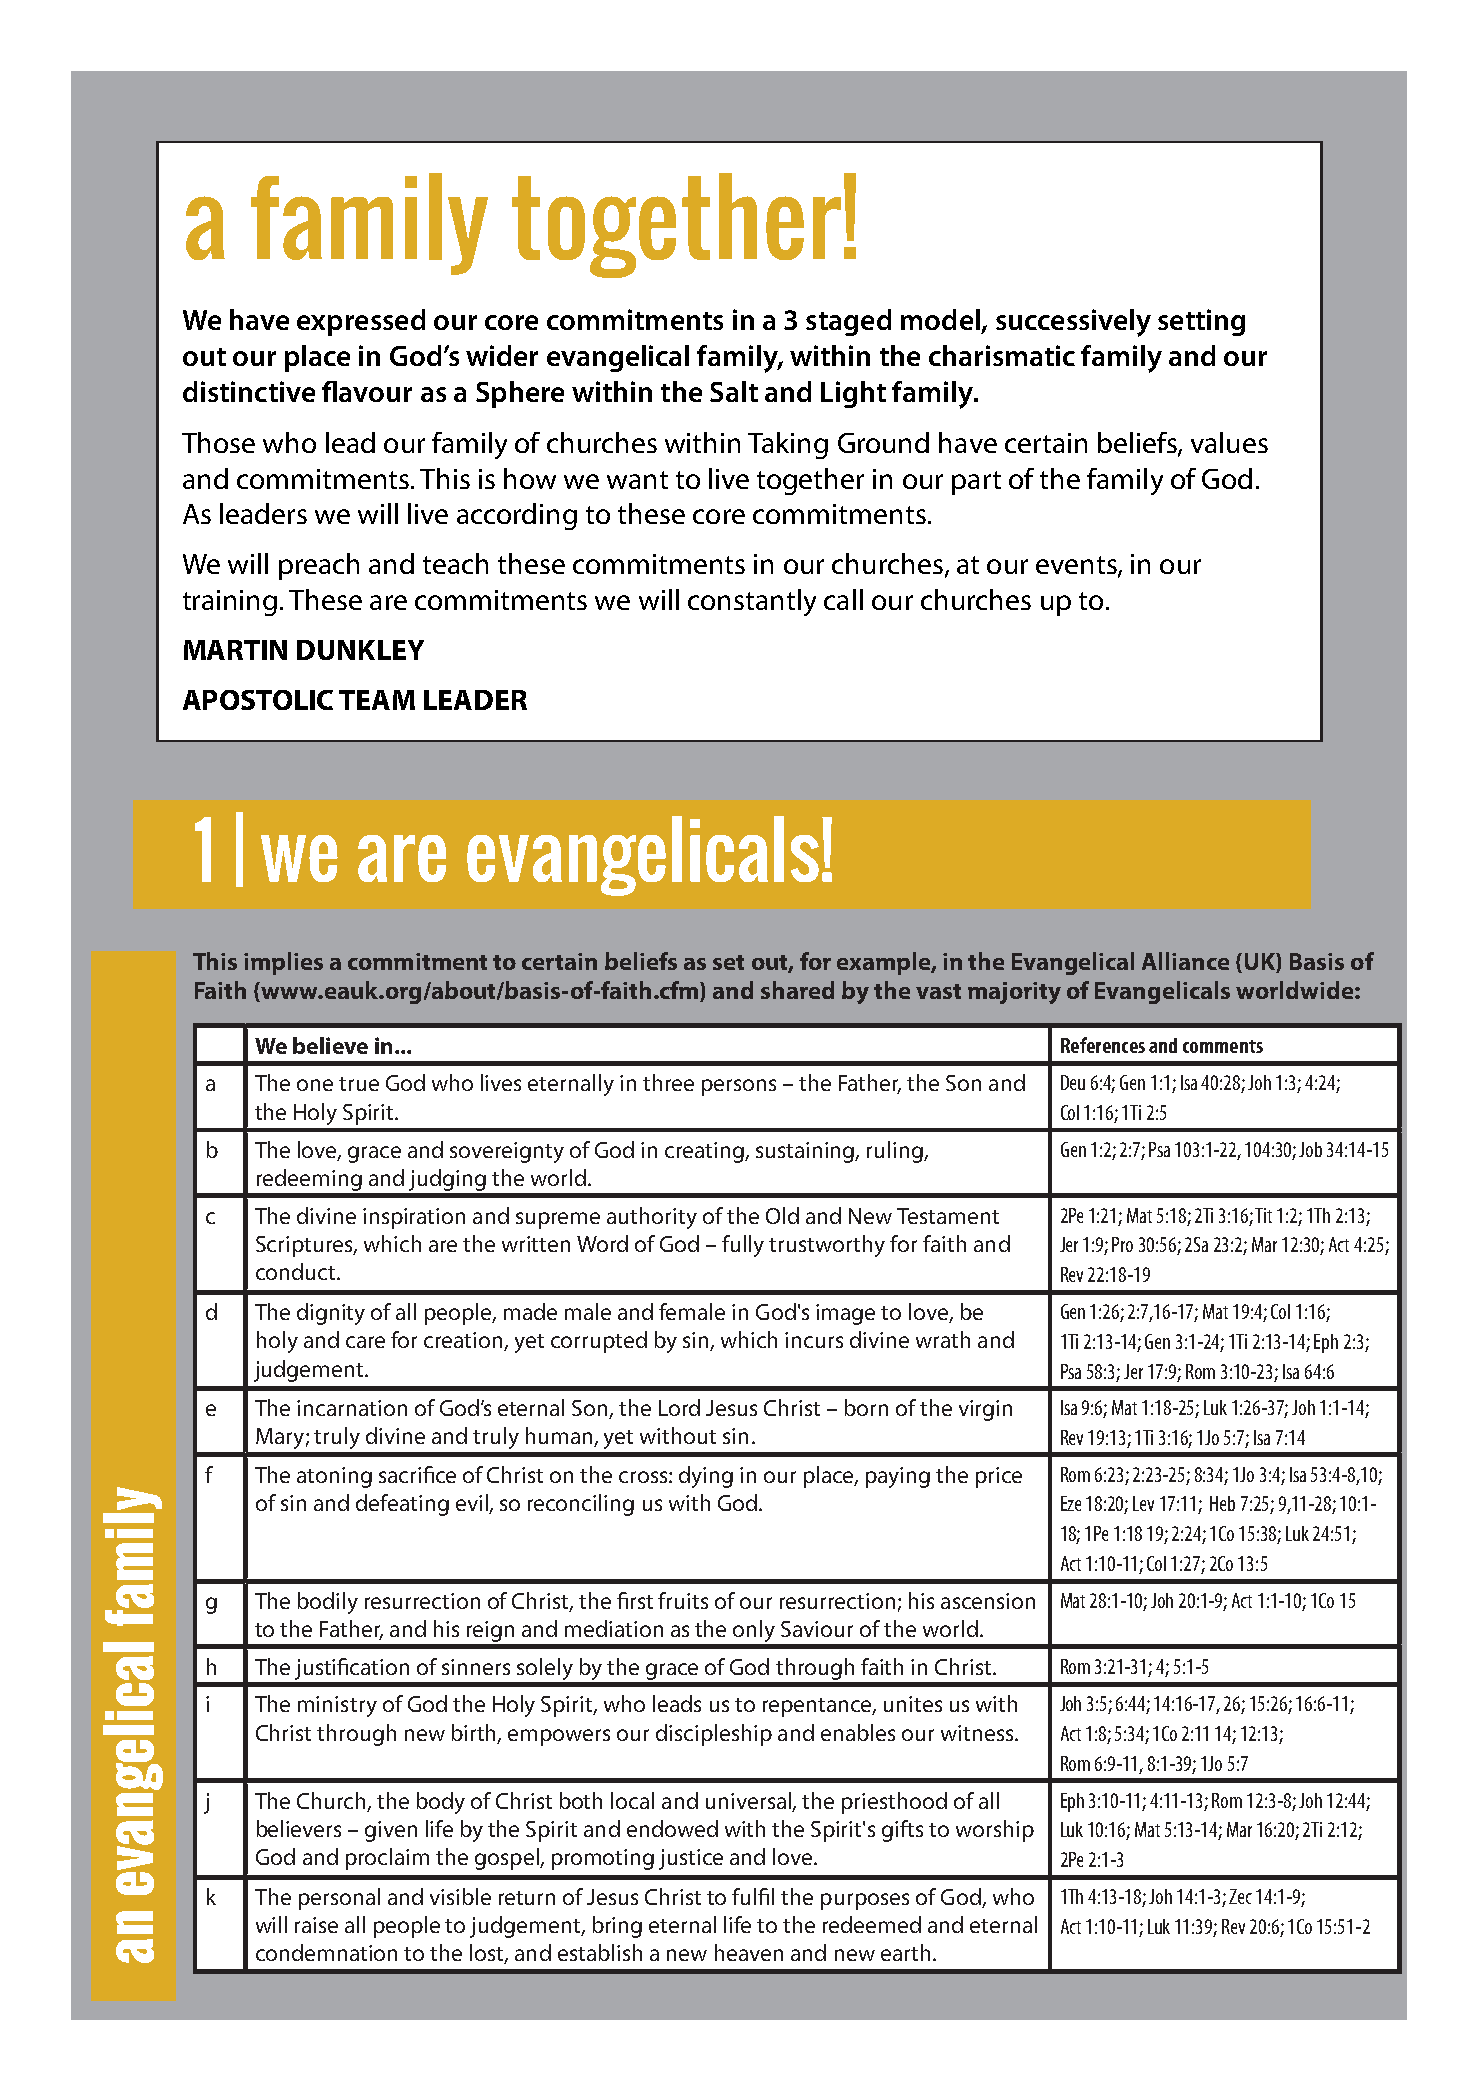 Image resolution: width=1479 pixels, height=2092 pixels. I want to click on events, so click(1077, 566).
